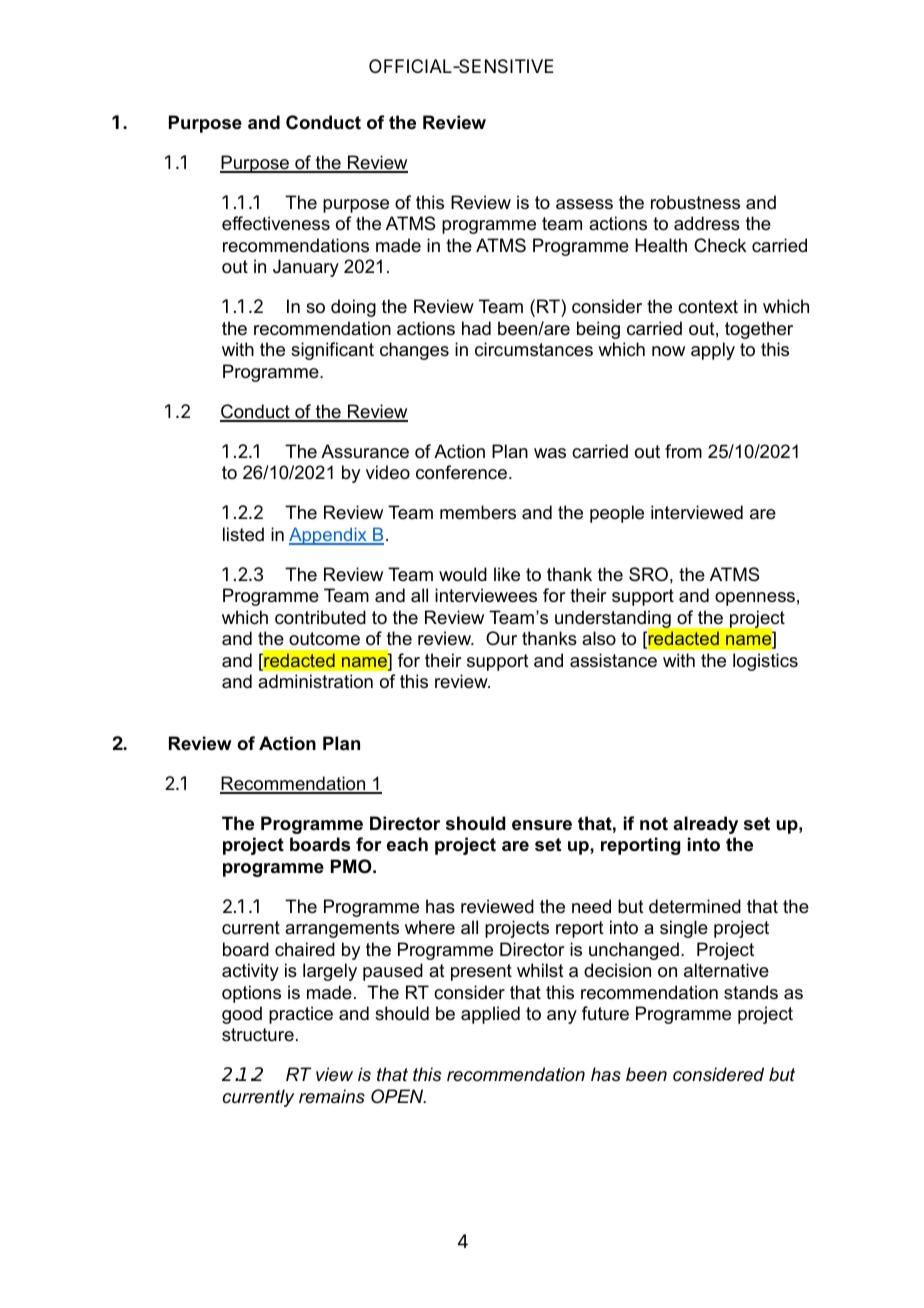 The image size is (924, 1308). Describe the element at coordinates (490, 1015) in the image. I see `applied` at that location.
